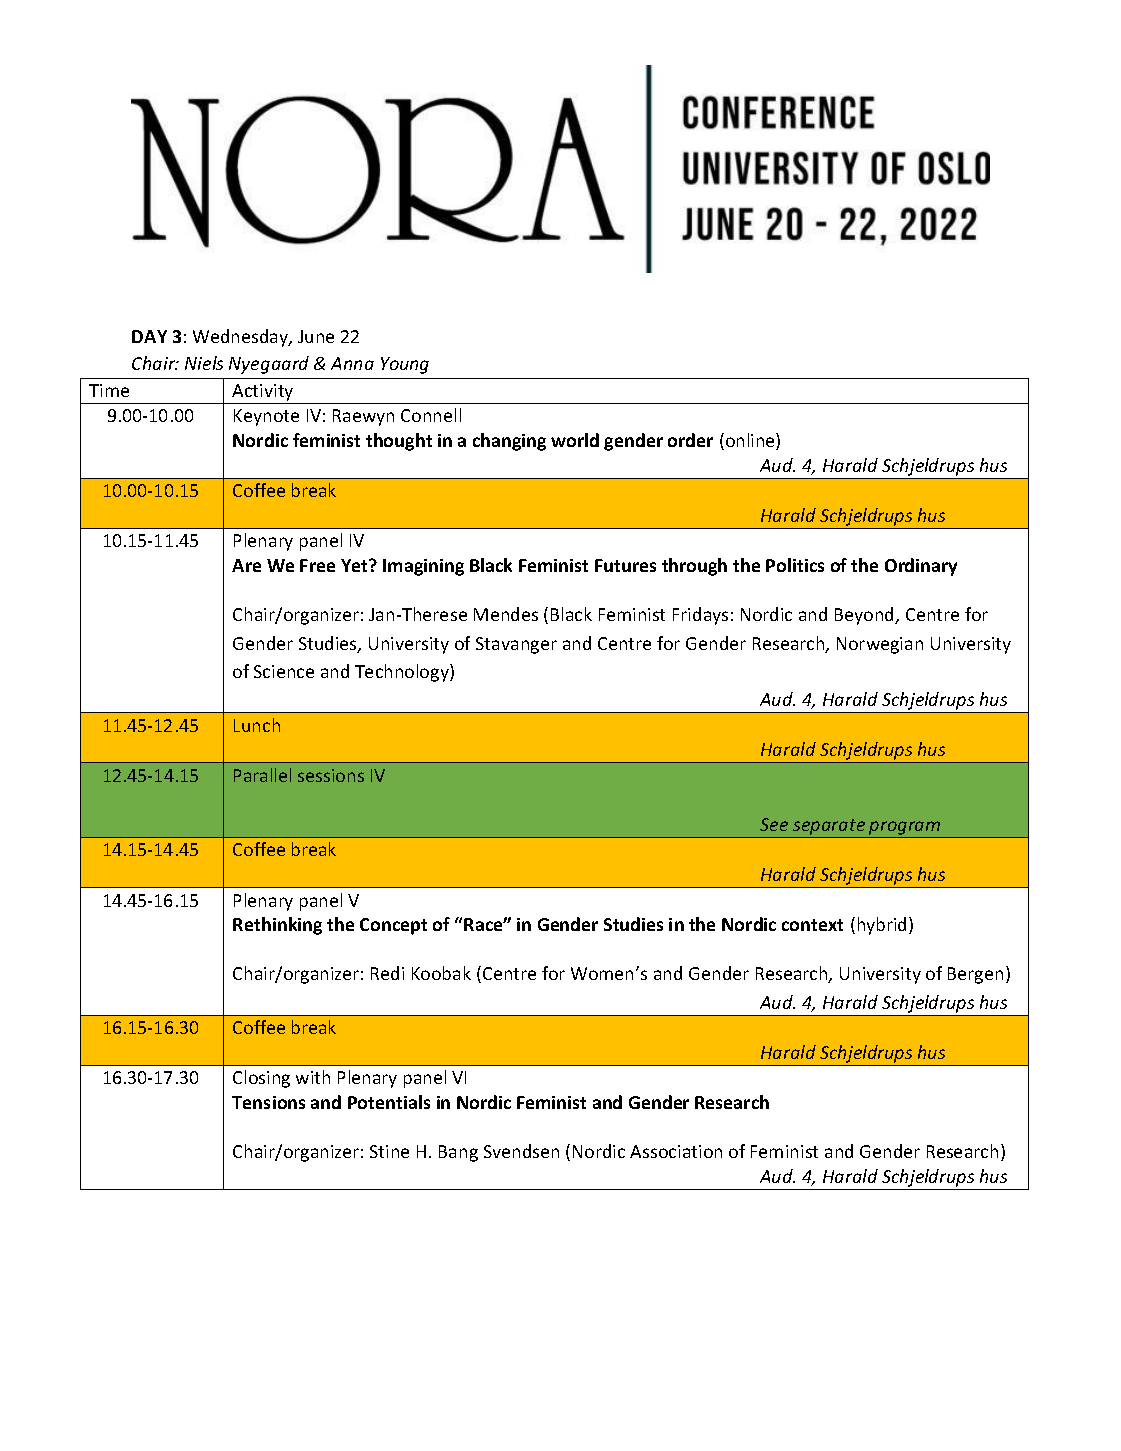 Image resolution: width=1121 pixels, height=1451 pixels. I want to click on Rethinking, so click(277, 926).
